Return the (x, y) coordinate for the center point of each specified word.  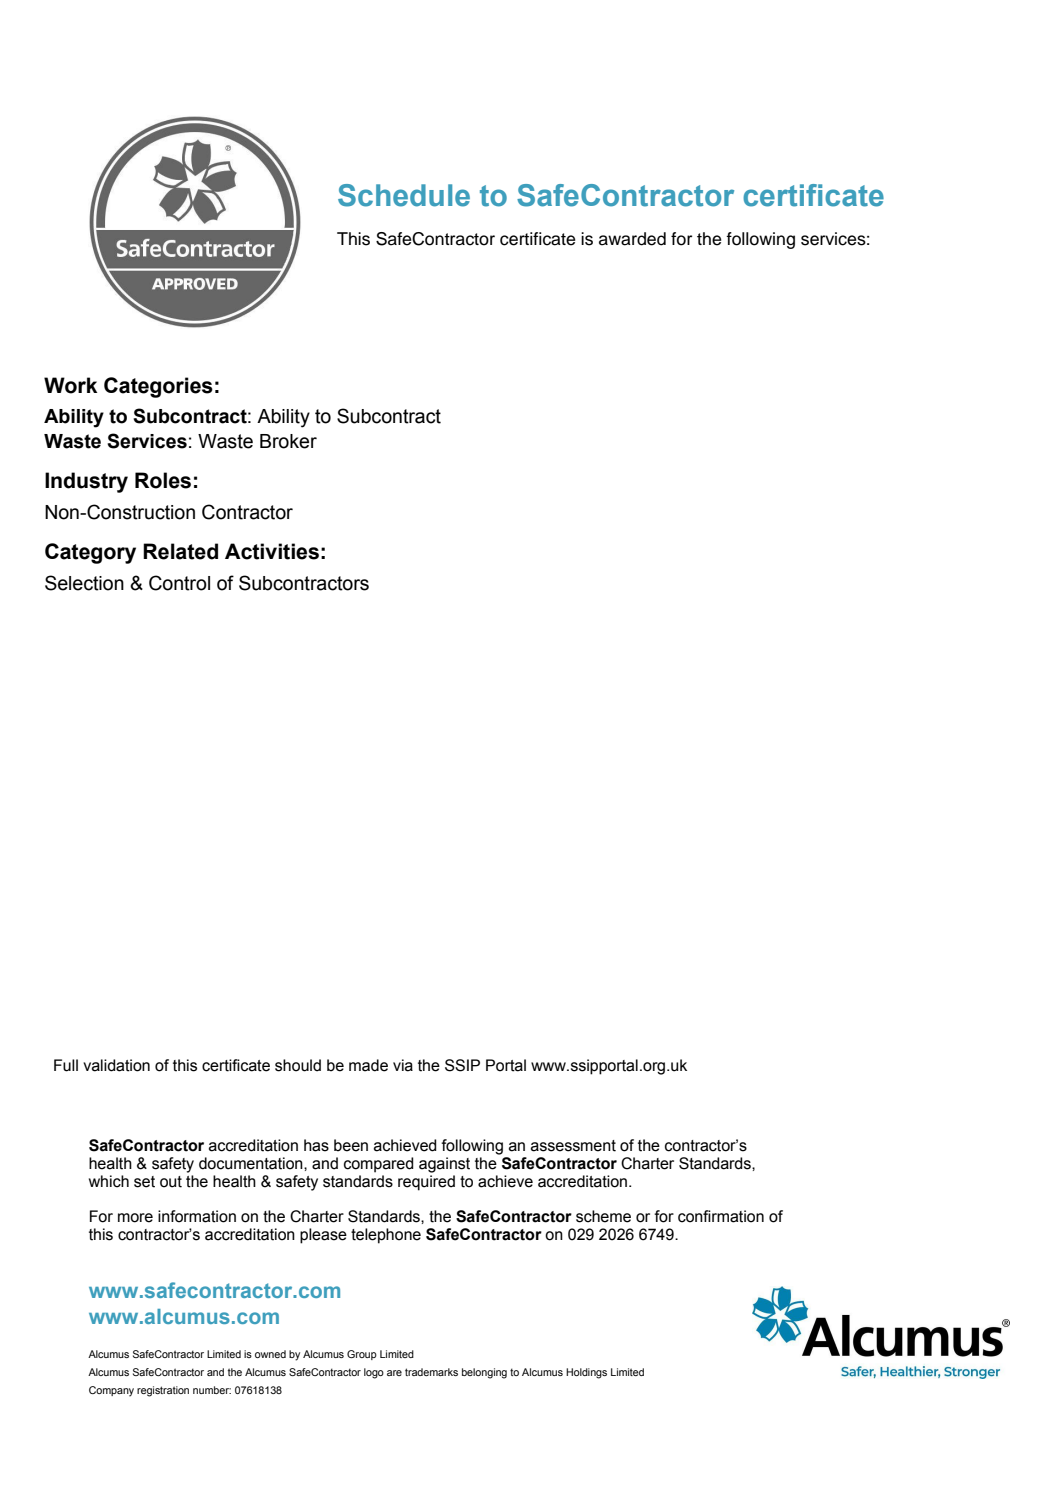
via (403, 1065)
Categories (158, 387)
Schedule (404, 195)
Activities (272, 551)
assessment (573, 1146)
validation (116, 1065)
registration (163, 1391)
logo (374, 1373)
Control (179, 583)
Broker (288, 441)
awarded (632, 239)
